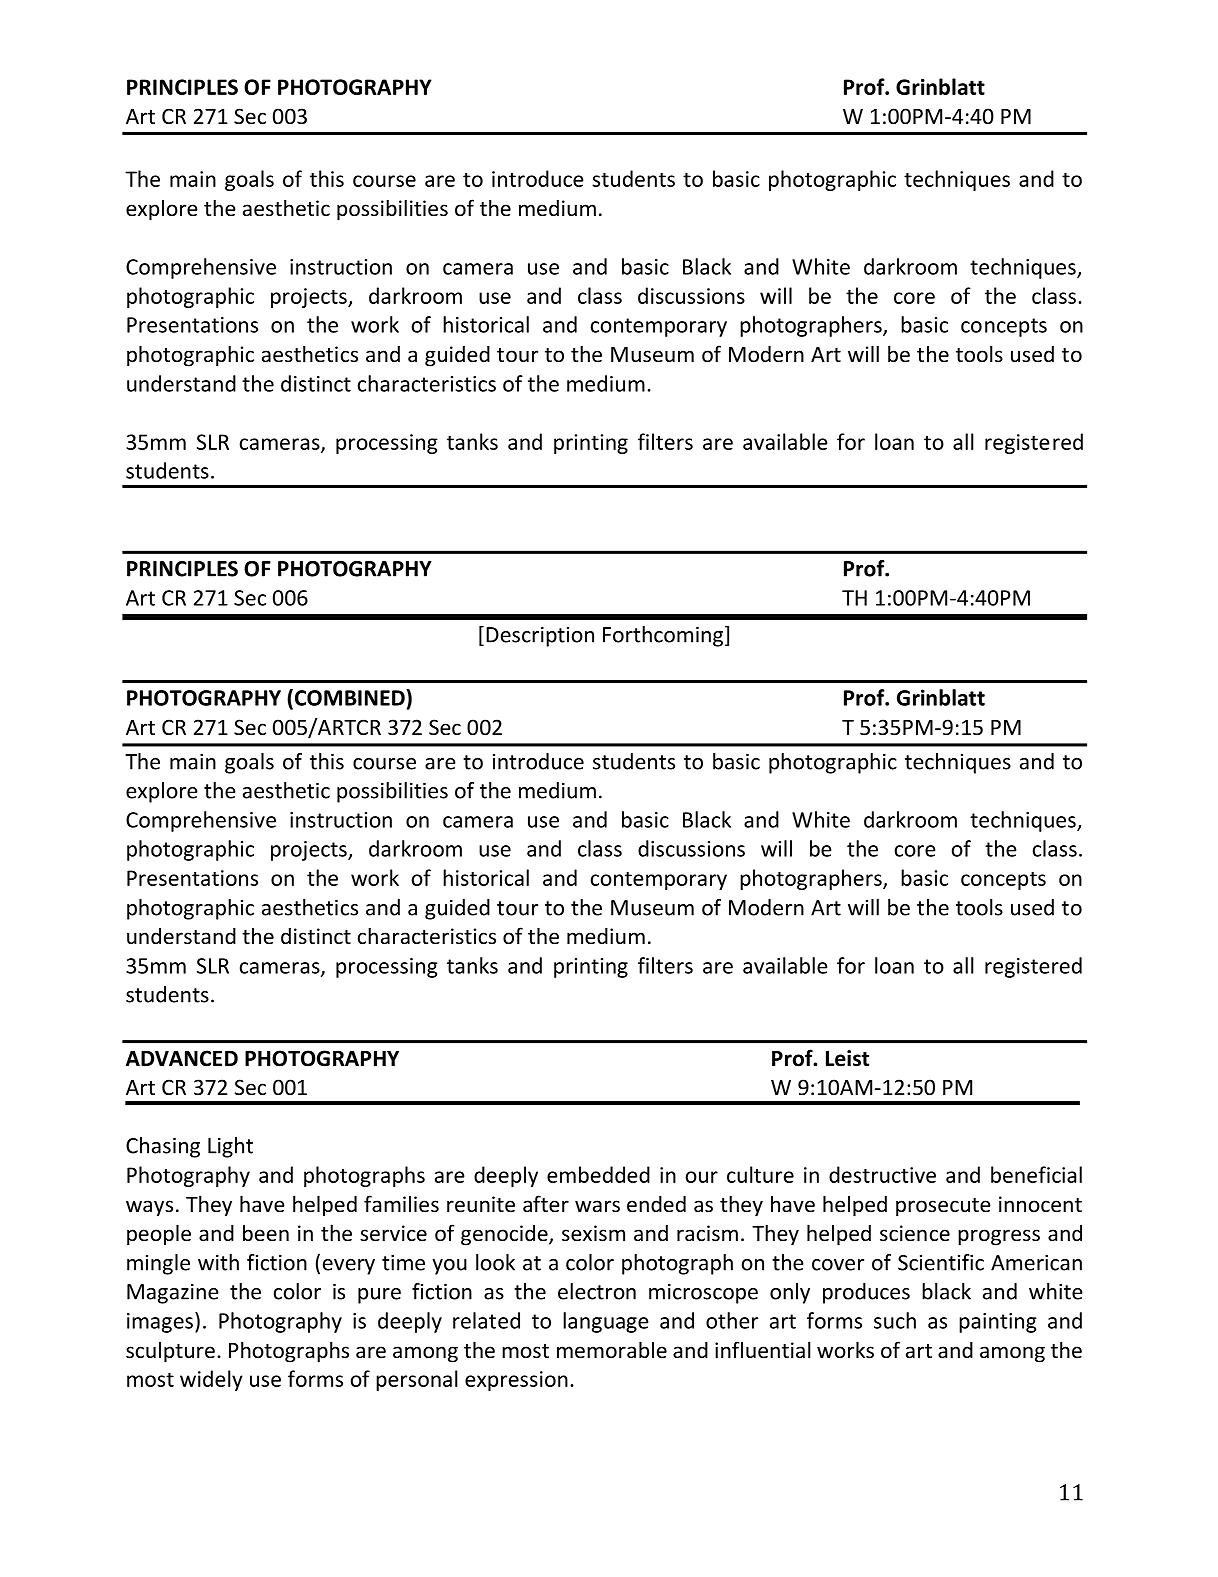 Image resolution: width=1218 pixels, height=1577 pixels. I want to click on widely, so click(211, 1380).
